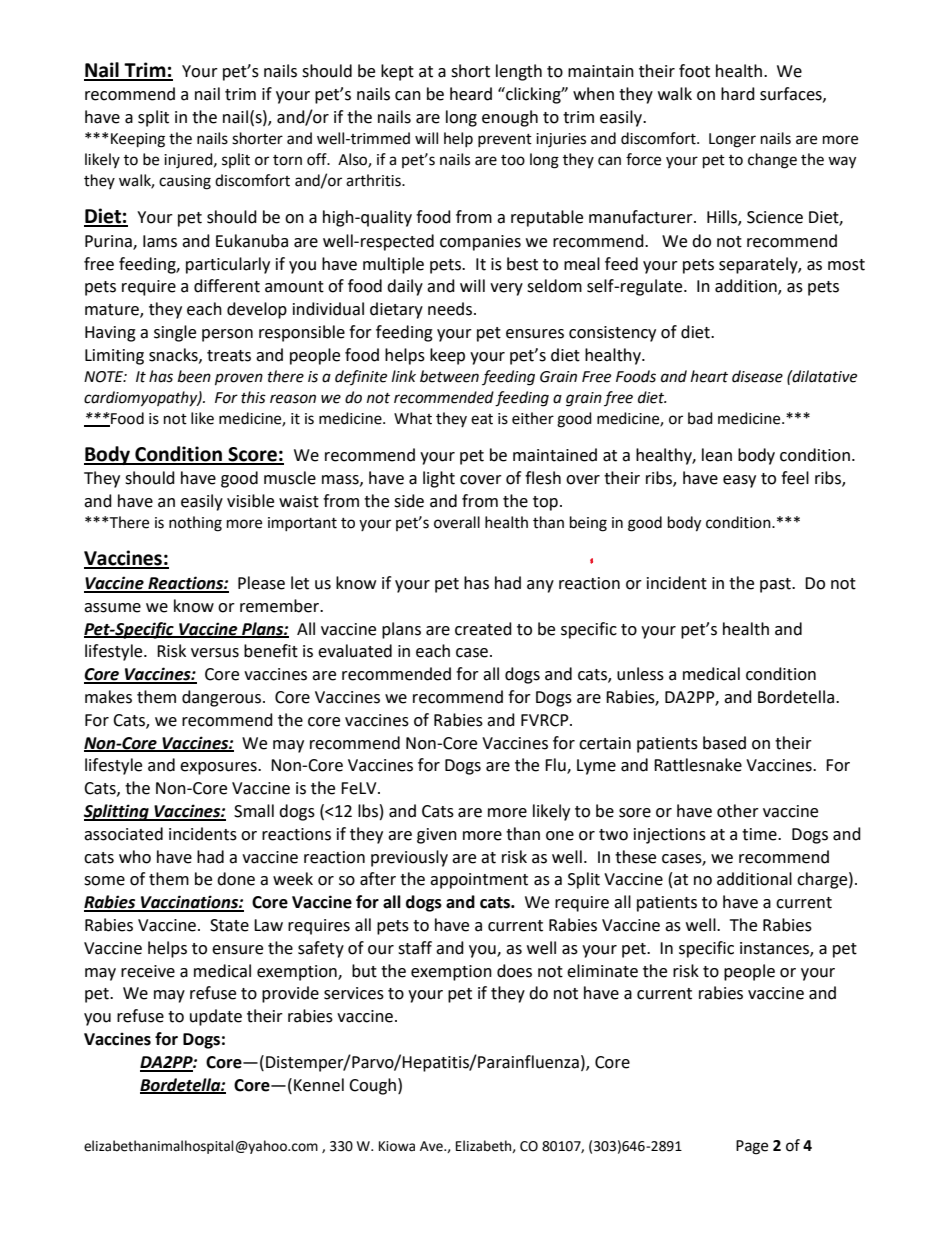 The height and width of the screenshot is (1233, 952). What do you see at coordinates (397, 1146) in the screenshot?
I see `Kiowa` at bounding box center [397, 1146].
